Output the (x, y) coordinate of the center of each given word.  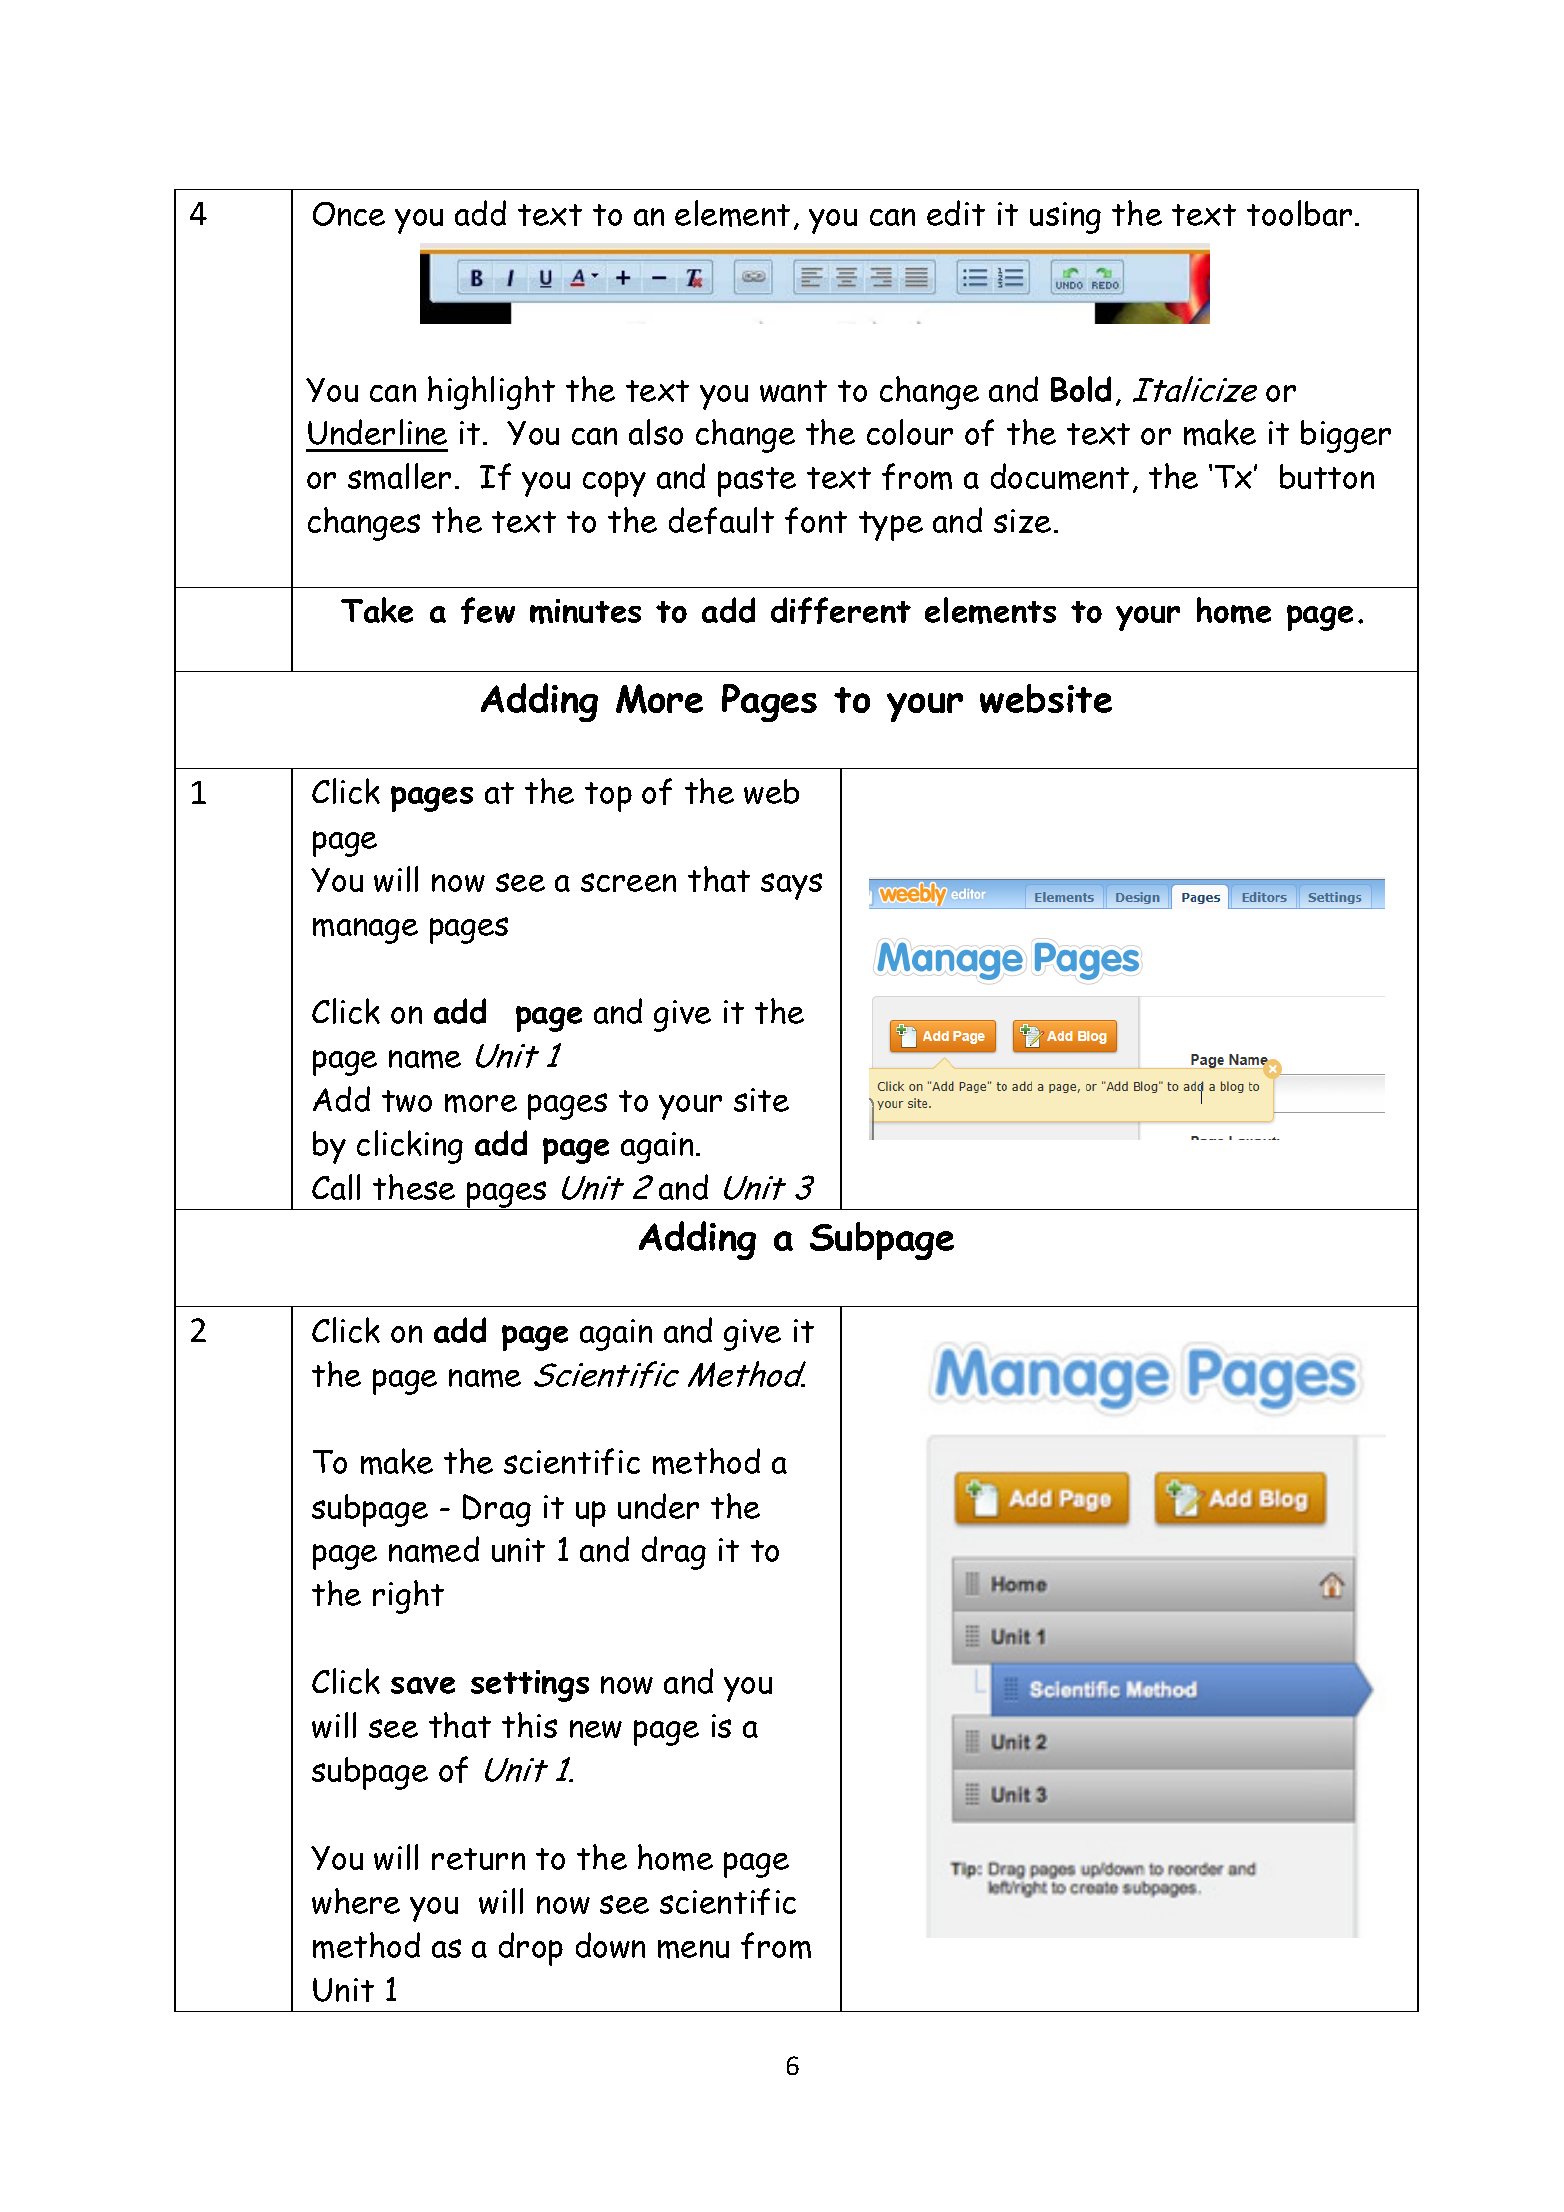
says (791, 886)
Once (349, 214)
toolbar (1299, 213)
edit (956, 213)
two (407, 1101)
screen (628, 882)
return (478, 1859)
